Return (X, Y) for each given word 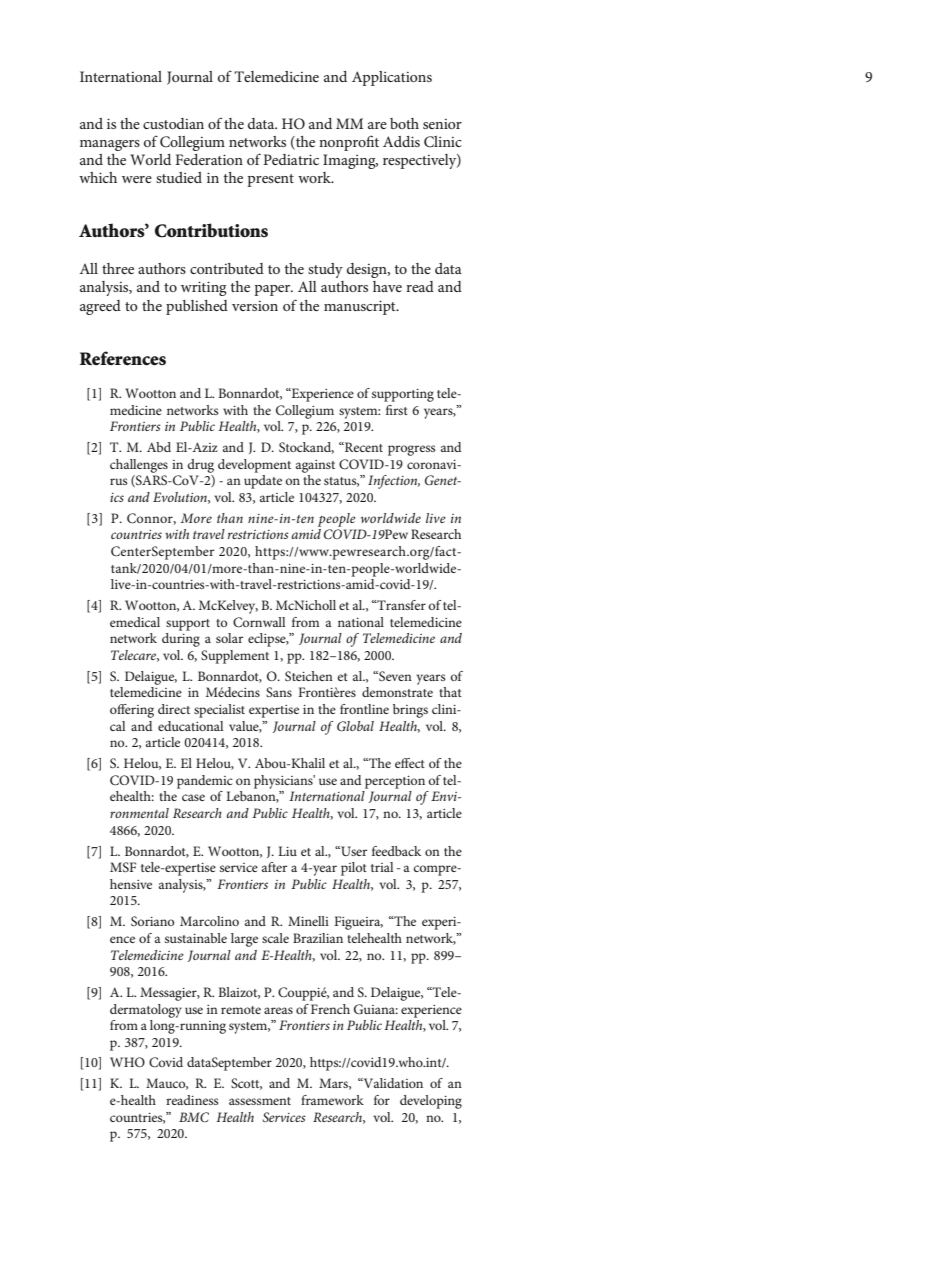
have (387, 286)
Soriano (152, 921)
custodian (173, 123)
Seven (394, 676)
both (404, 123)
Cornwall (259, 622)
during (181, 640)
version (255, 306)
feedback (396, 851)
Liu (287, 851)
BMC (194, 1117)
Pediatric (291, 159)
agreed (100, 307)
